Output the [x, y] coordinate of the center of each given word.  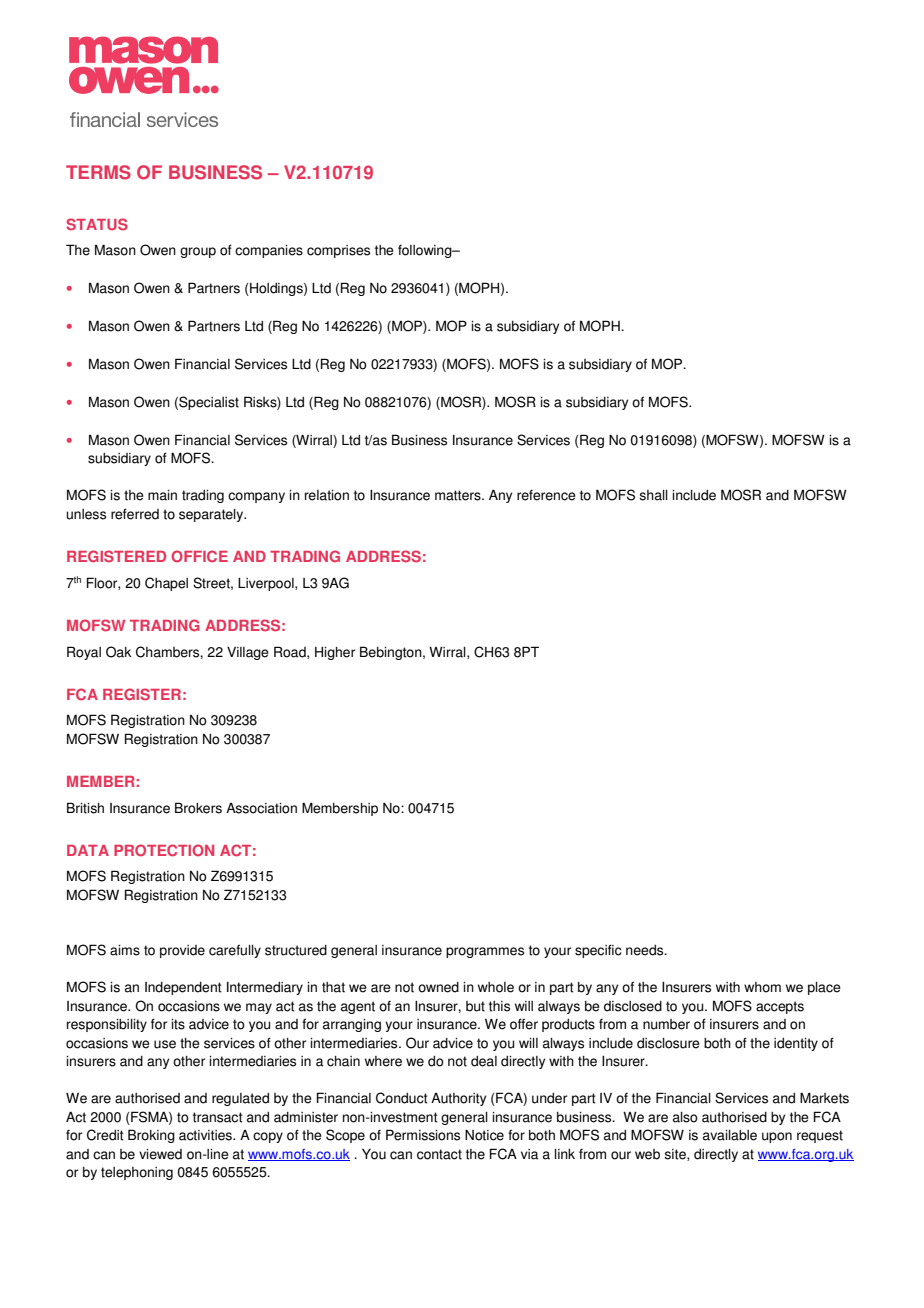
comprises [338, 251]
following [426, 251]
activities [206, 1135]
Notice [484, 1135]
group [198, 252]
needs [646, 950]
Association [261, 808]
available [730, 1135]
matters [459, 495]
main [162, 495]
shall [653, 495]
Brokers [198, 808]
